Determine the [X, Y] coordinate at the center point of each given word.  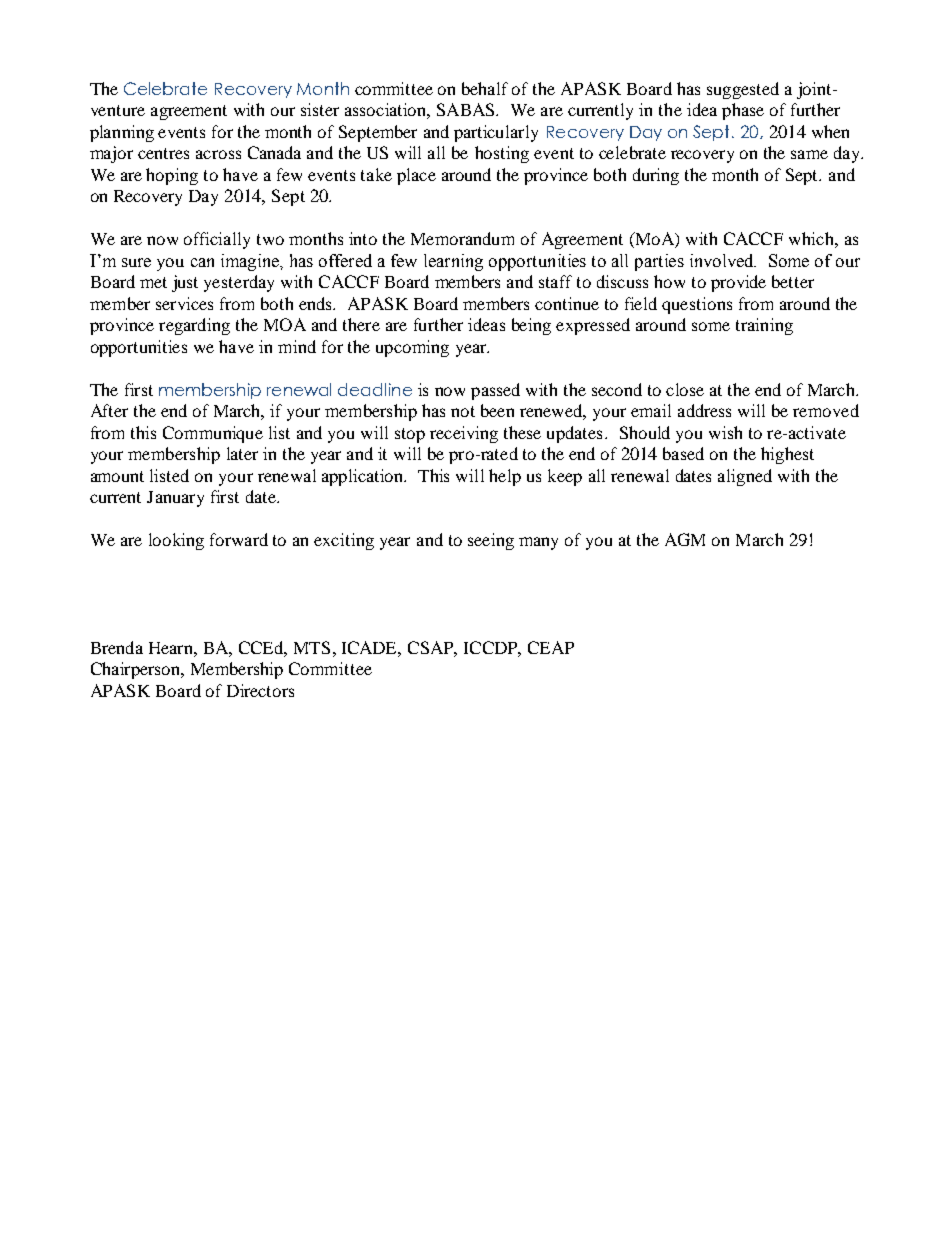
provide [738, 283]
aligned [745, 477]
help [505, 477]
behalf [485, 88]
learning [453, 262]
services [184, 303]
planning [122, 133]
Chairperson [137, 670]
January [175, 499]
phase [743, 111]
